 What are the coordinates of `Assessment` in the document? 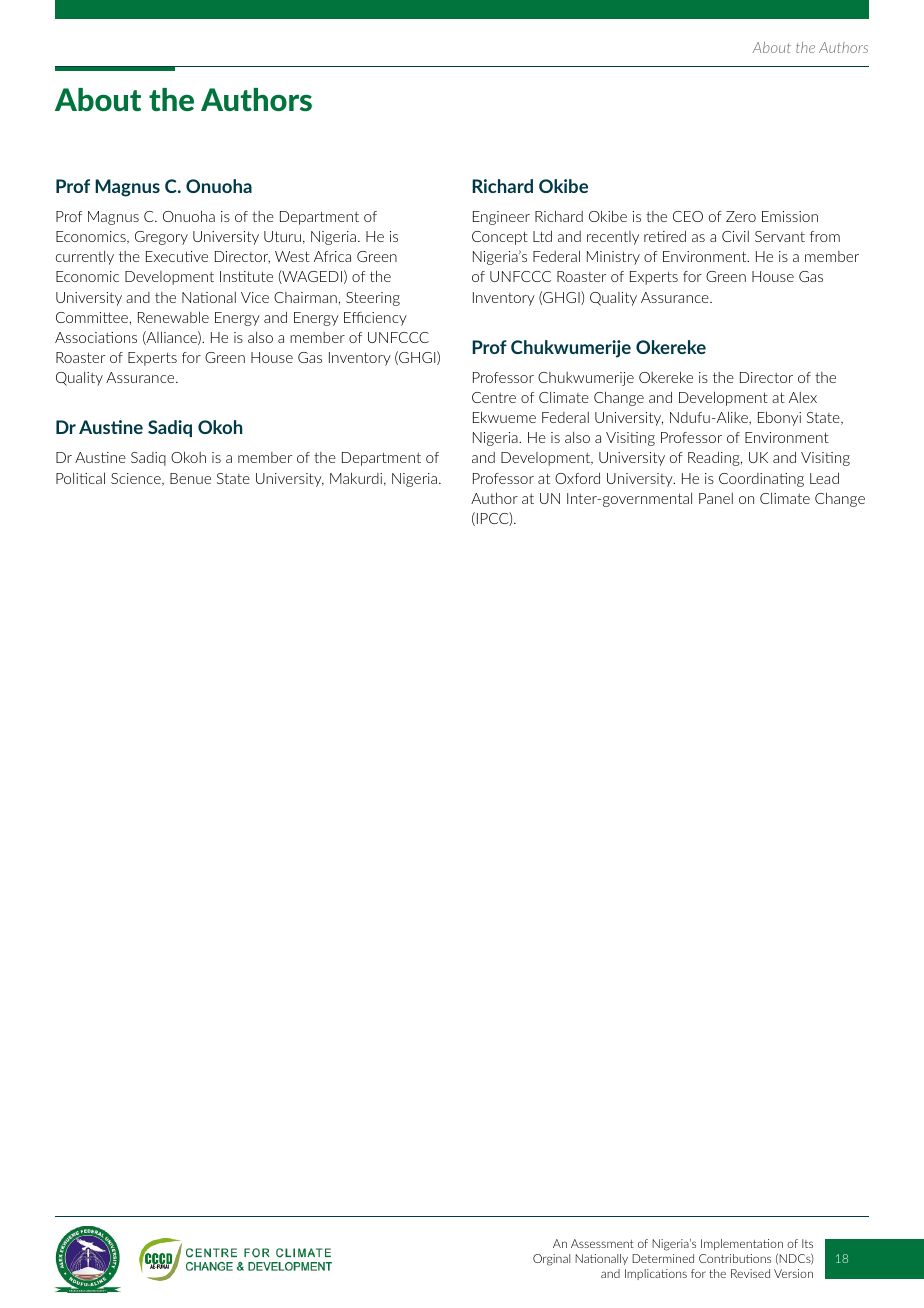 It's located at (602, 1243).
